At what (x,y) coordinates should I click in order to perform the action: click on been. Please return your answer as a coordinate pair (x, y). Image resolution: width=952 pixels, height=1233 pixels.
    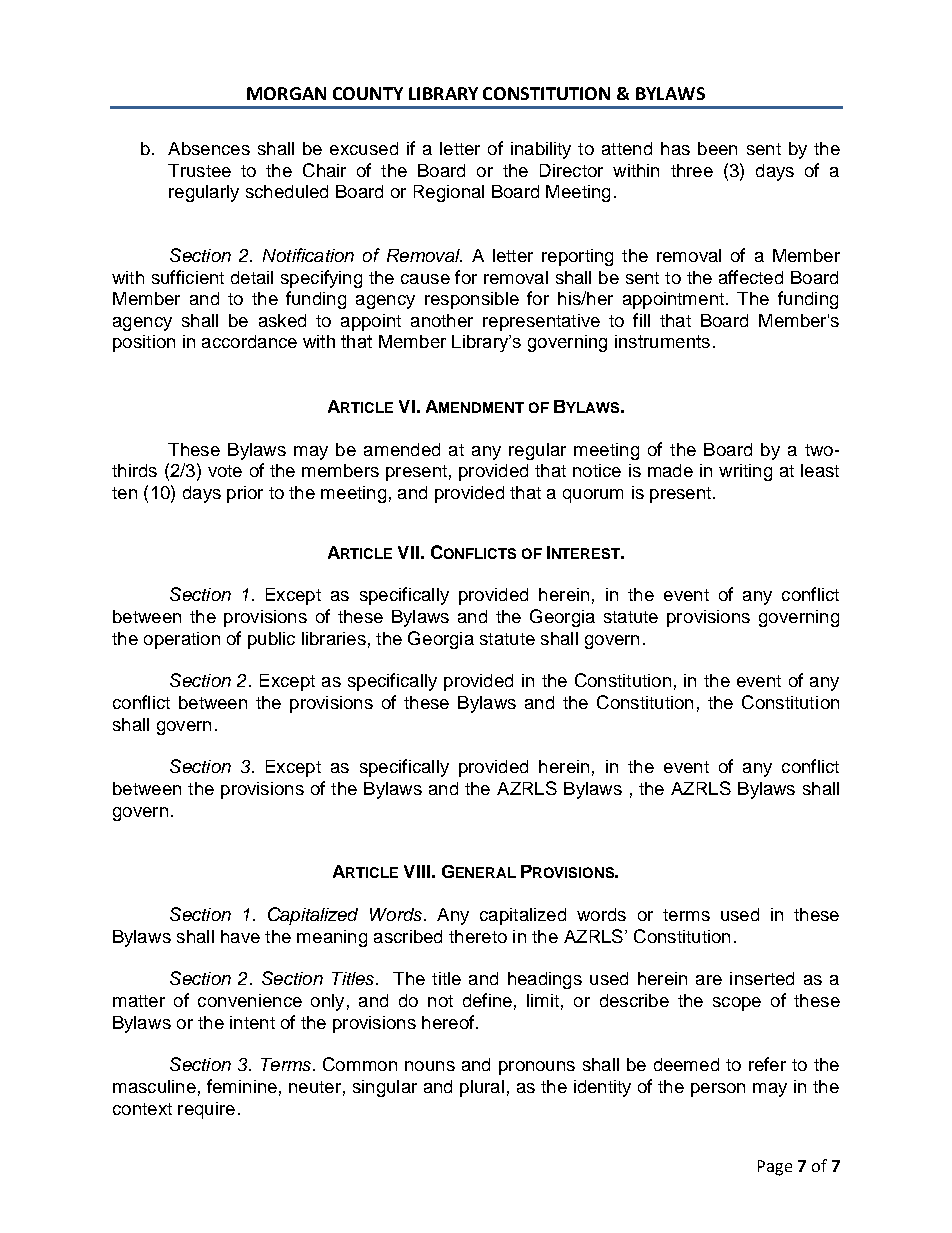
    Looking at the image, I should click on (717, 148).
